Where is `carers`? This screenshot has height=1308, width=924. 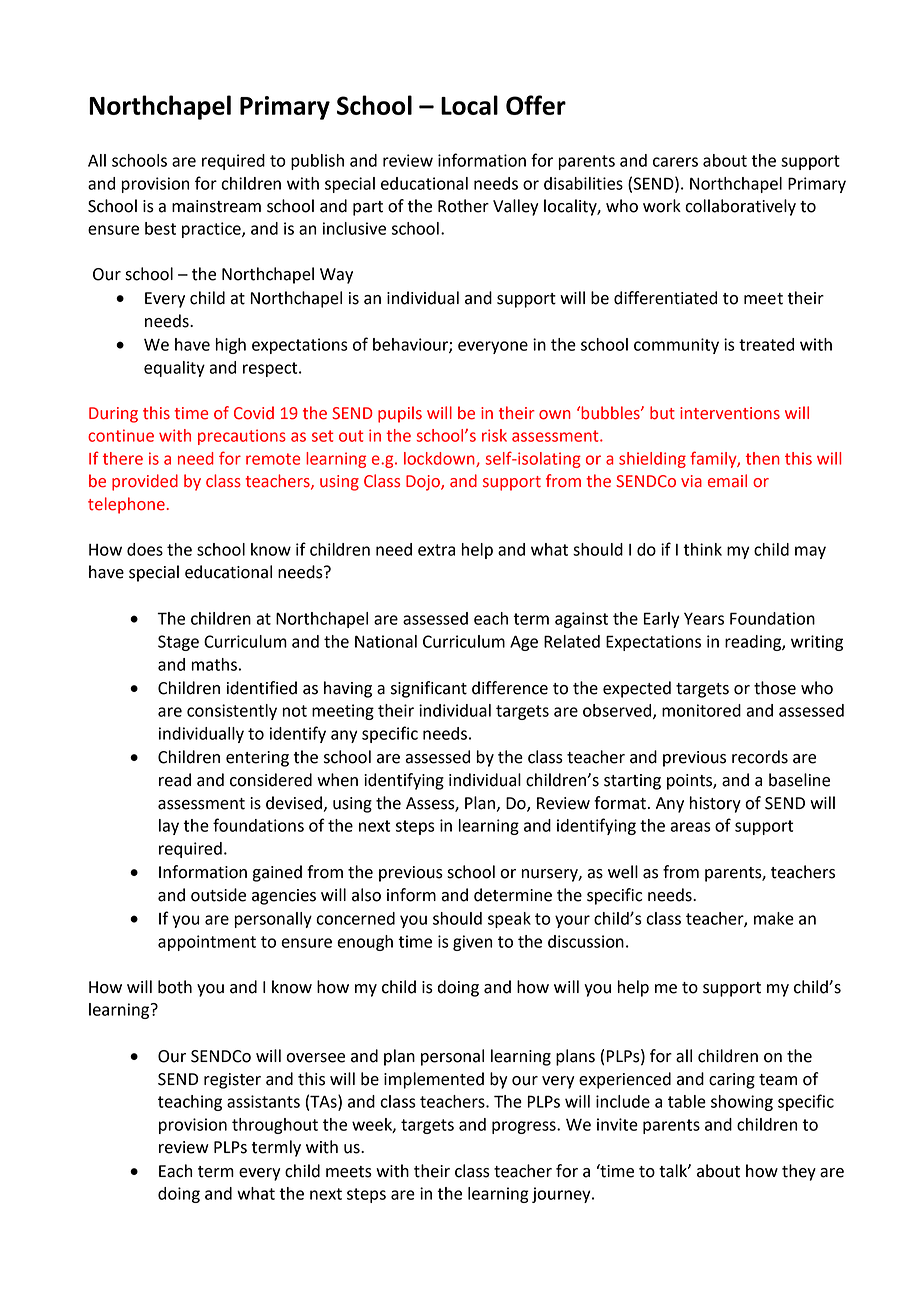 carers is located at coordinates (675, 162).
